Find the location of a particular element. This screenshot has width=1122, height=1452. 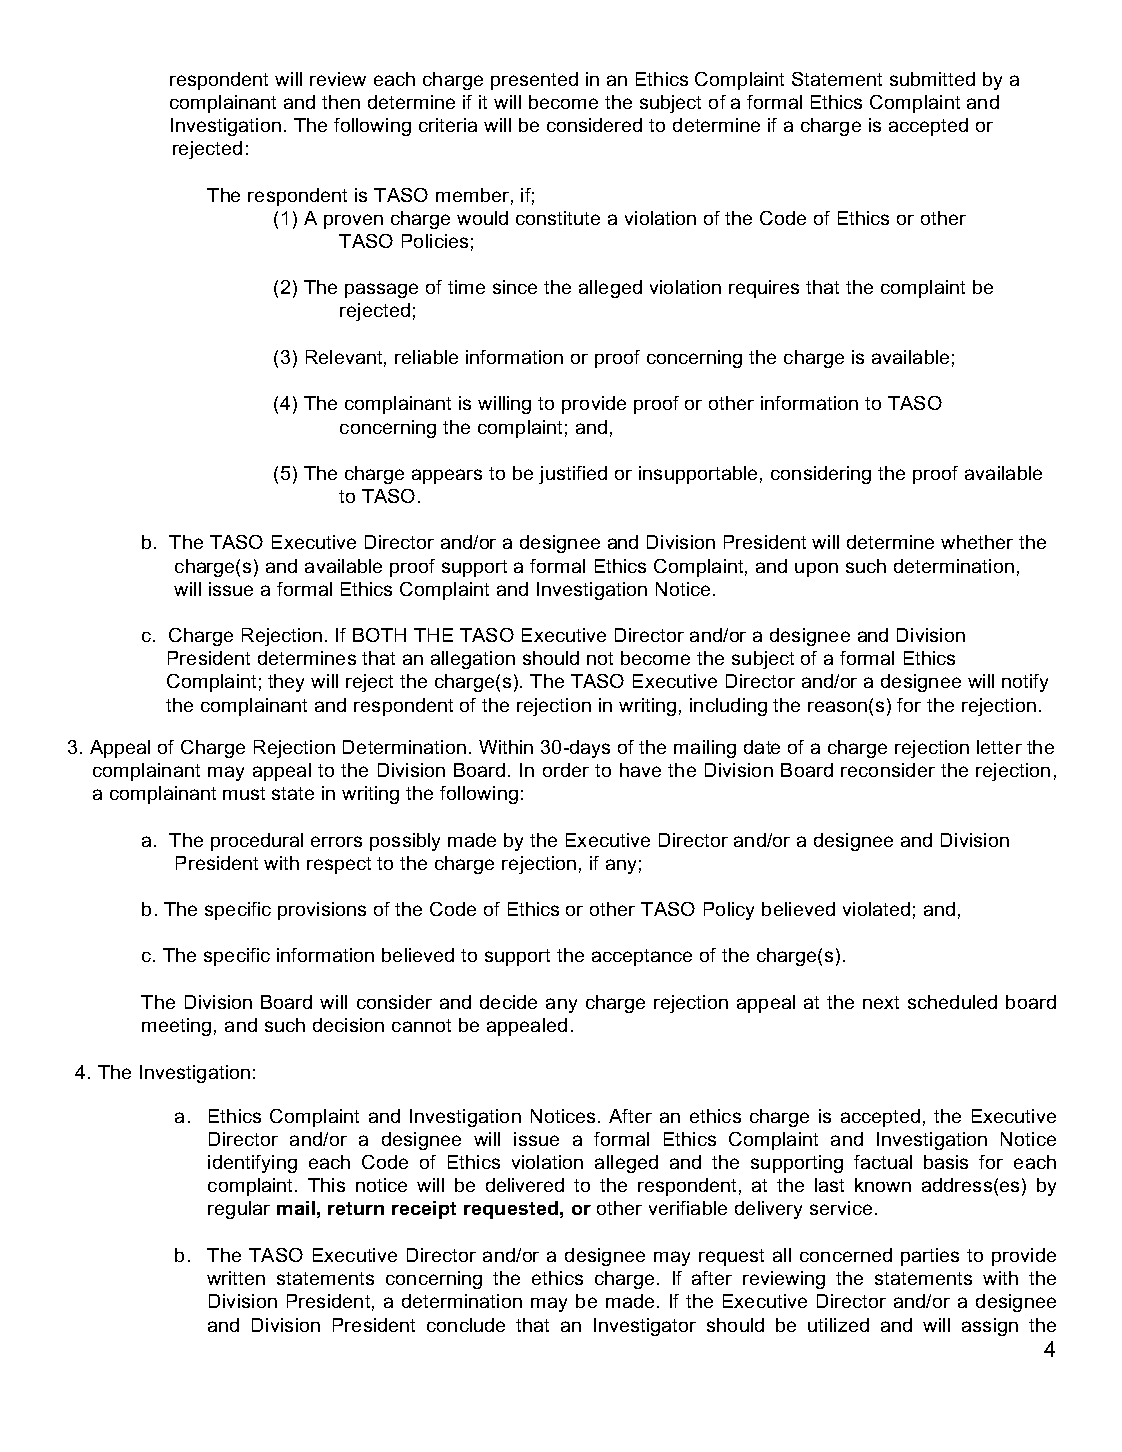

decision is located at coordinates (348, 1025).
